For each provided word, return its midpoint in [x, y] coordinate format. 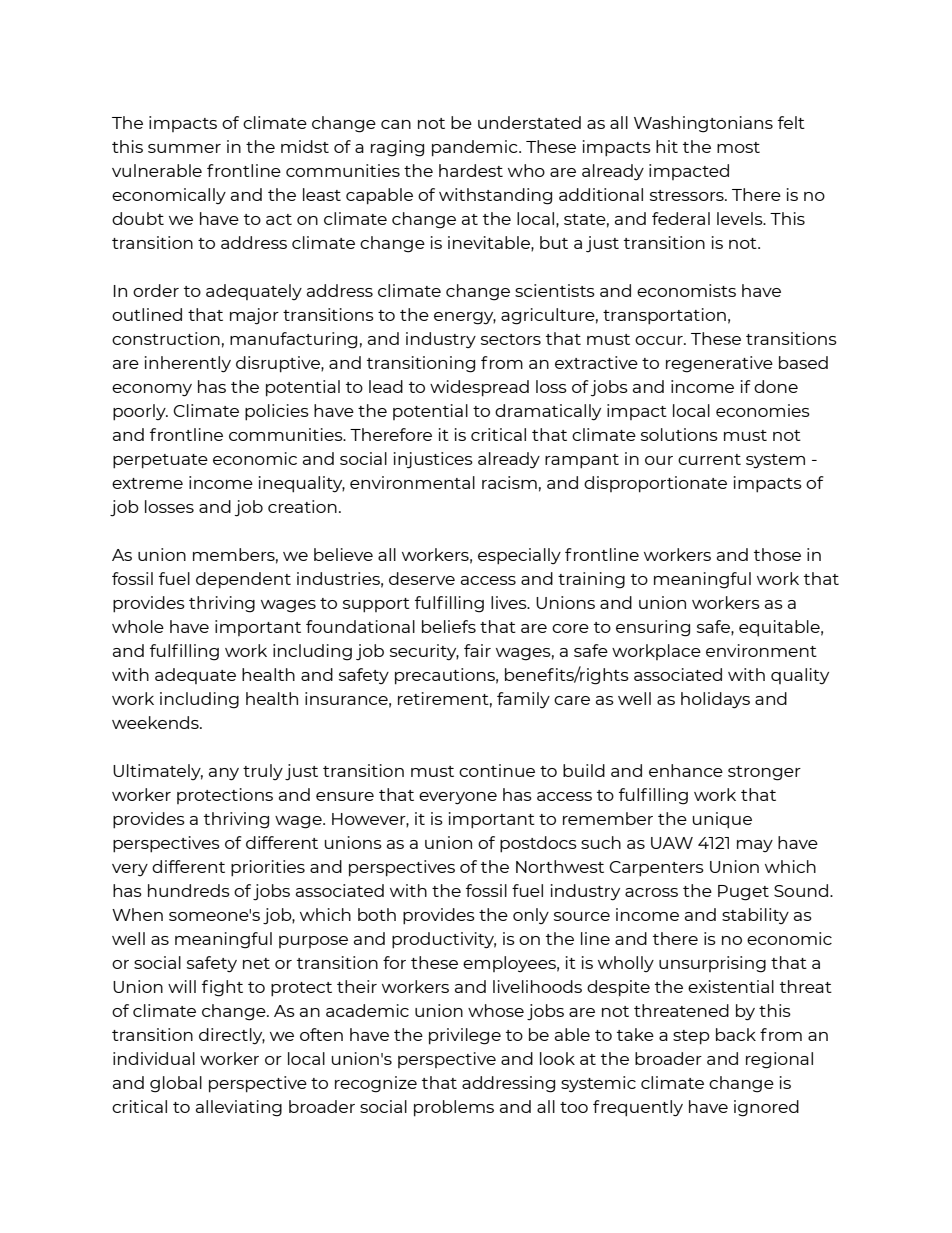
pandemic [476, 148]
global [176, 1084]
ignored [766, 1108]
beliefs [449, 626]
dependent [243, 580]
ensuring [653, 628]
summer [184, 148]
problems [454, 1108]
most [738, 147]
